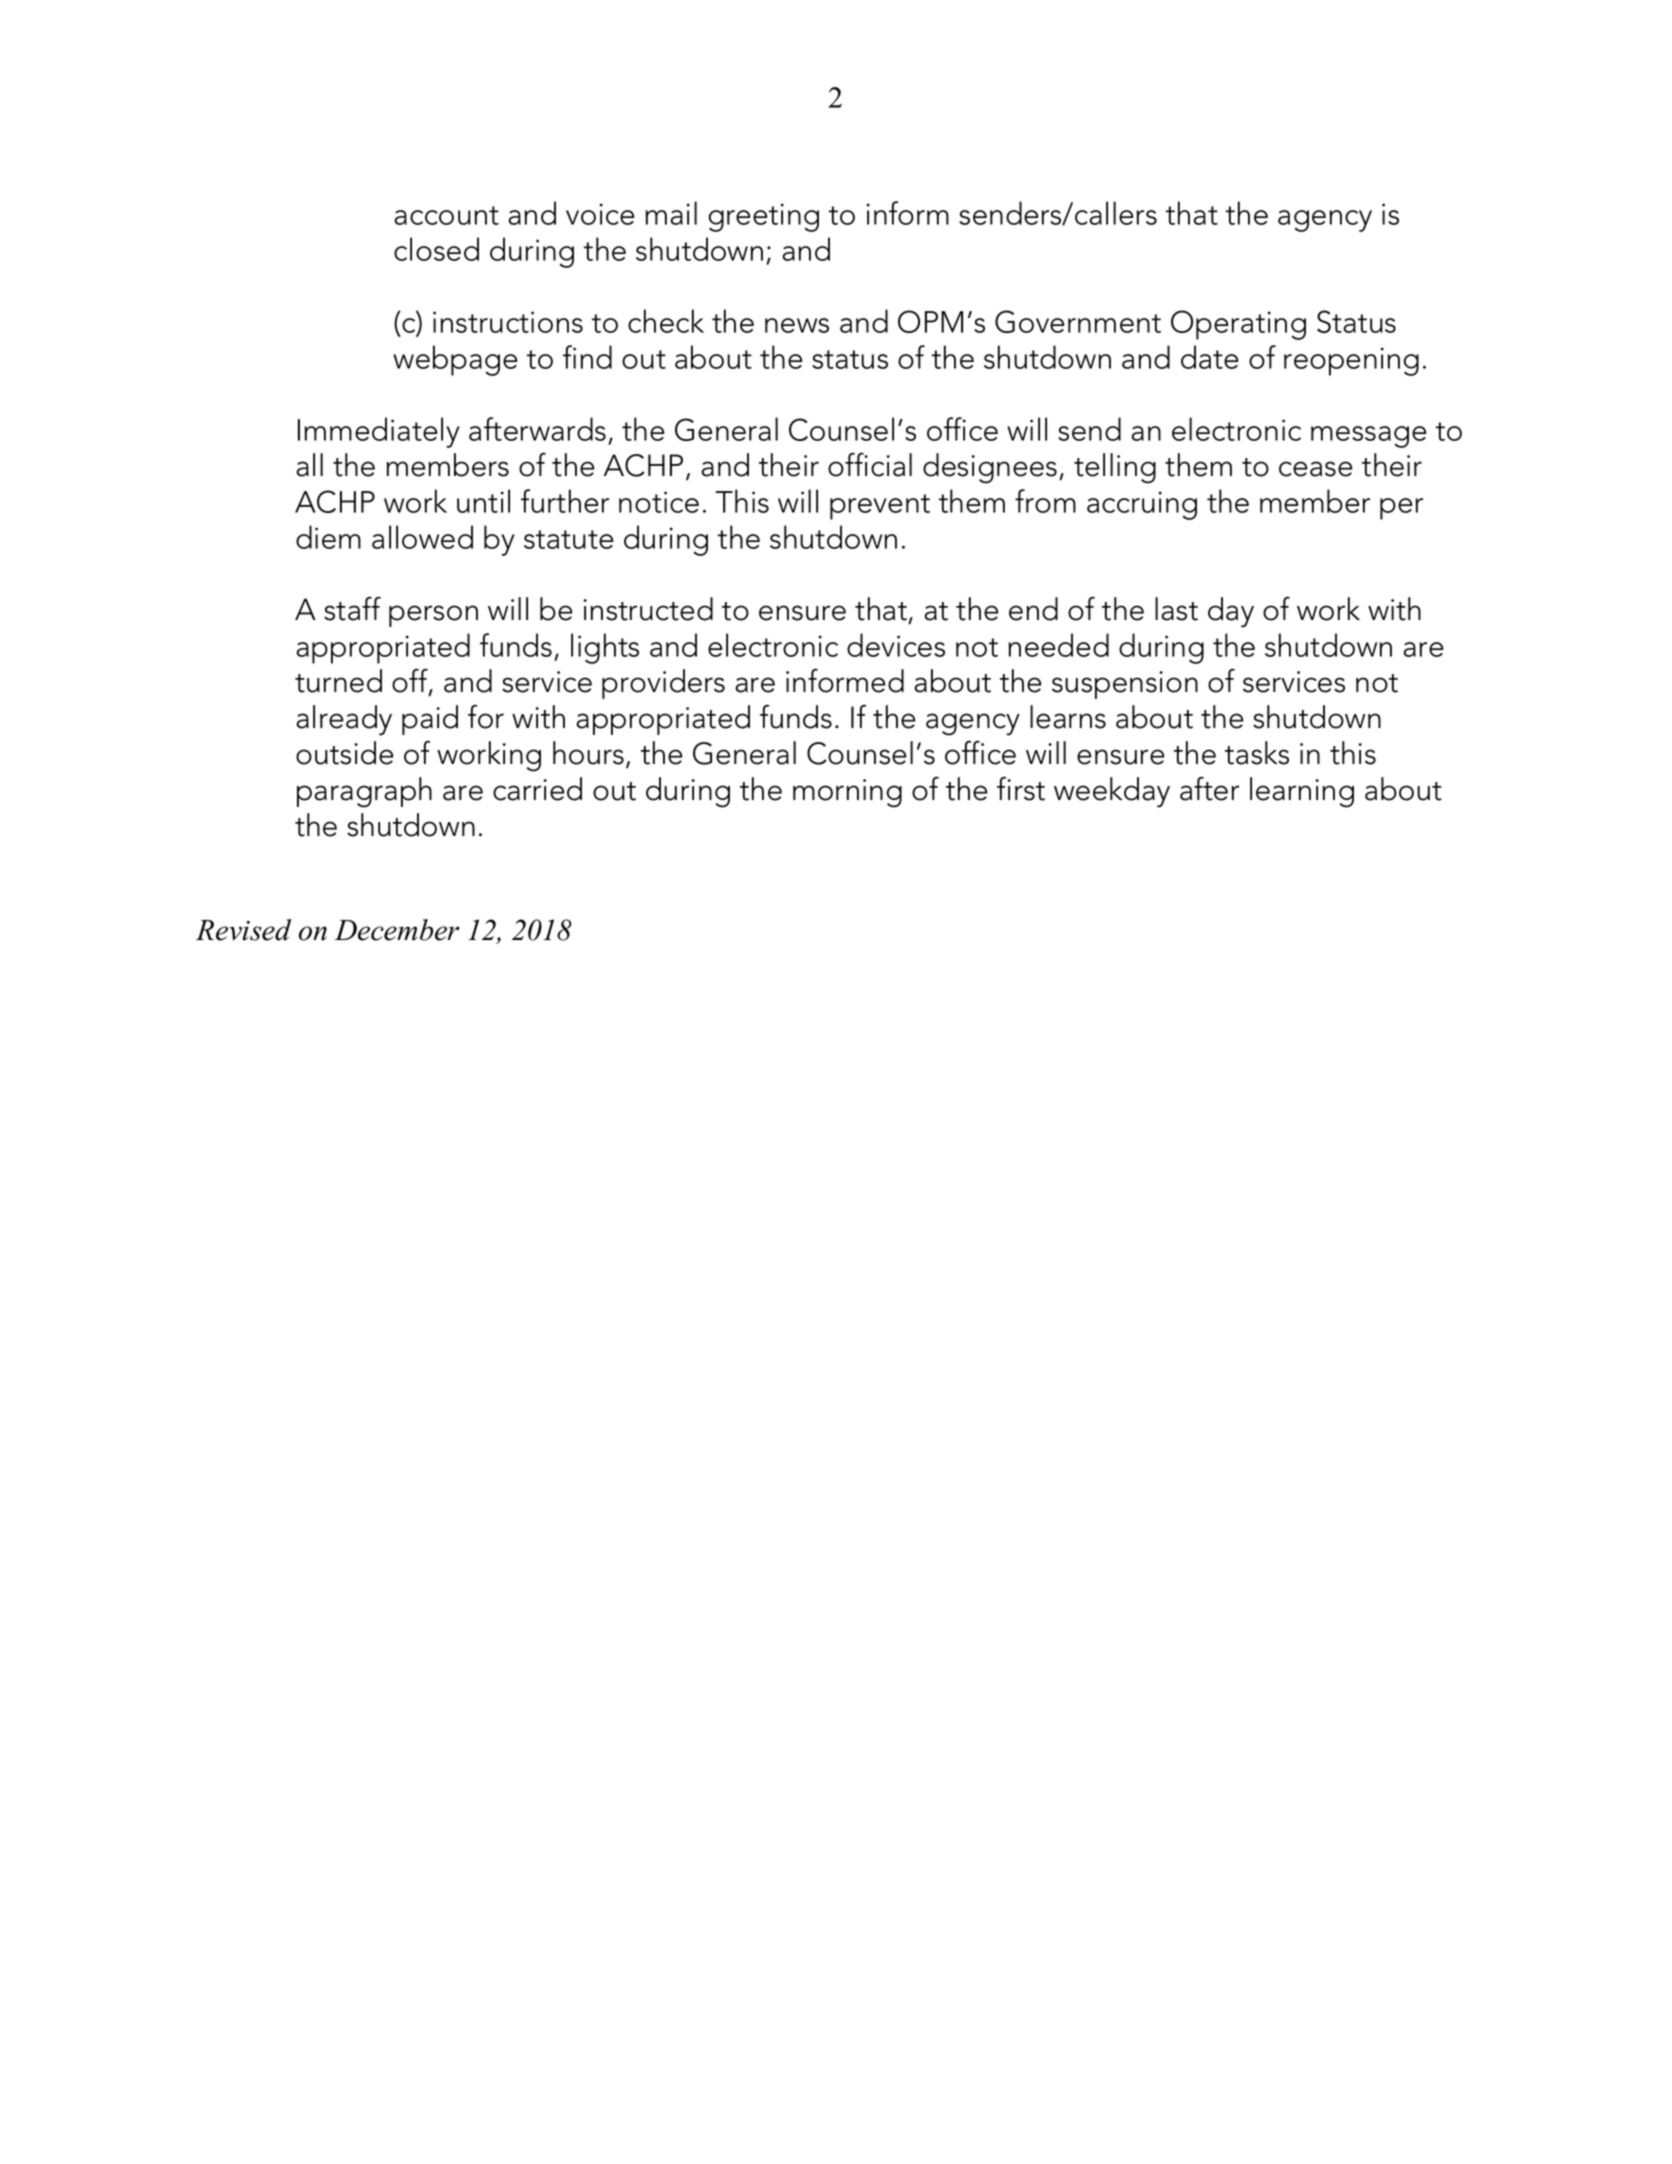  I want to click on last, so click(1176, 609).
